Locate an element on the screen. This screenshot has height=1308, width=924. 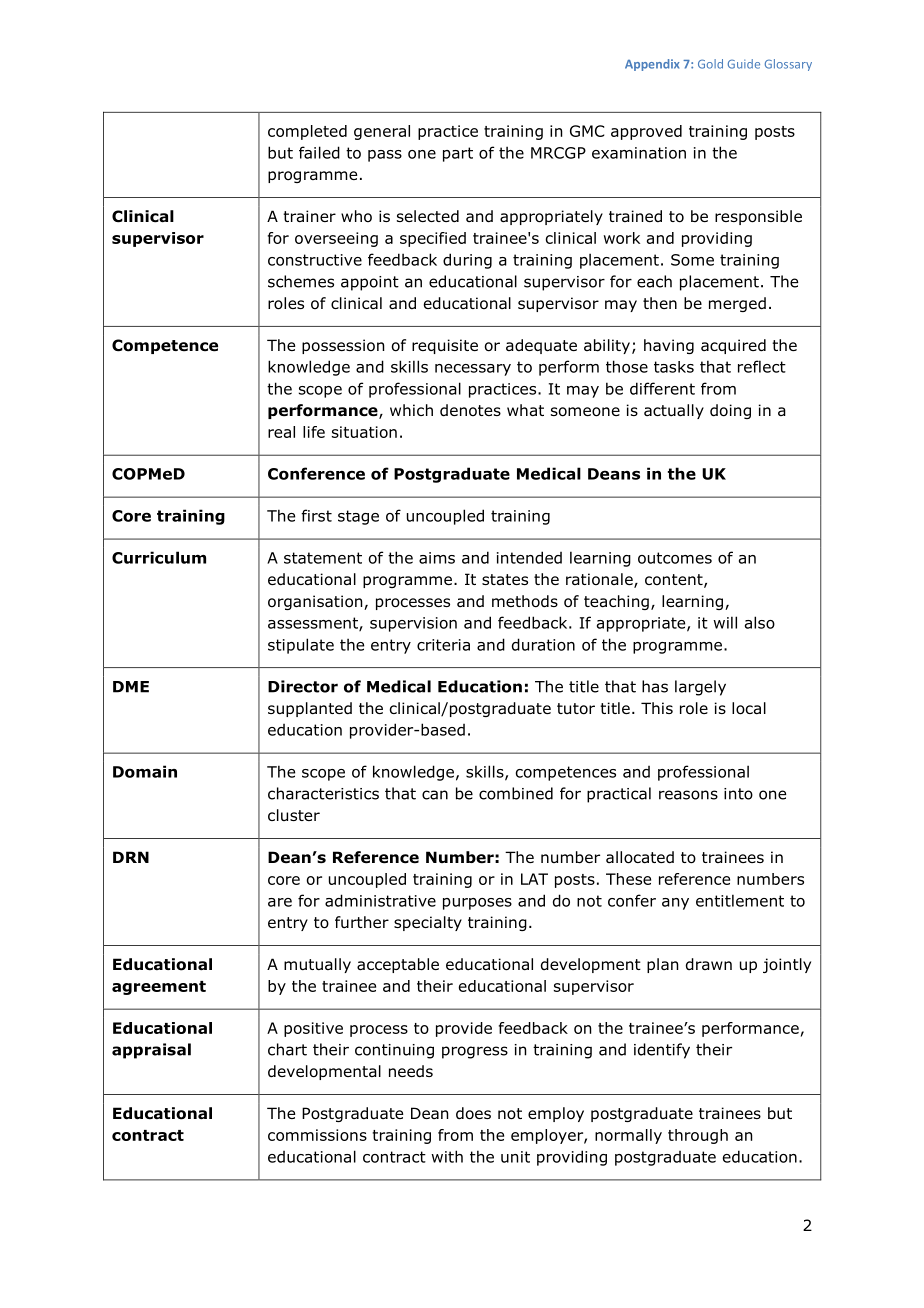
Gold is located at coordinates (710, 64).
